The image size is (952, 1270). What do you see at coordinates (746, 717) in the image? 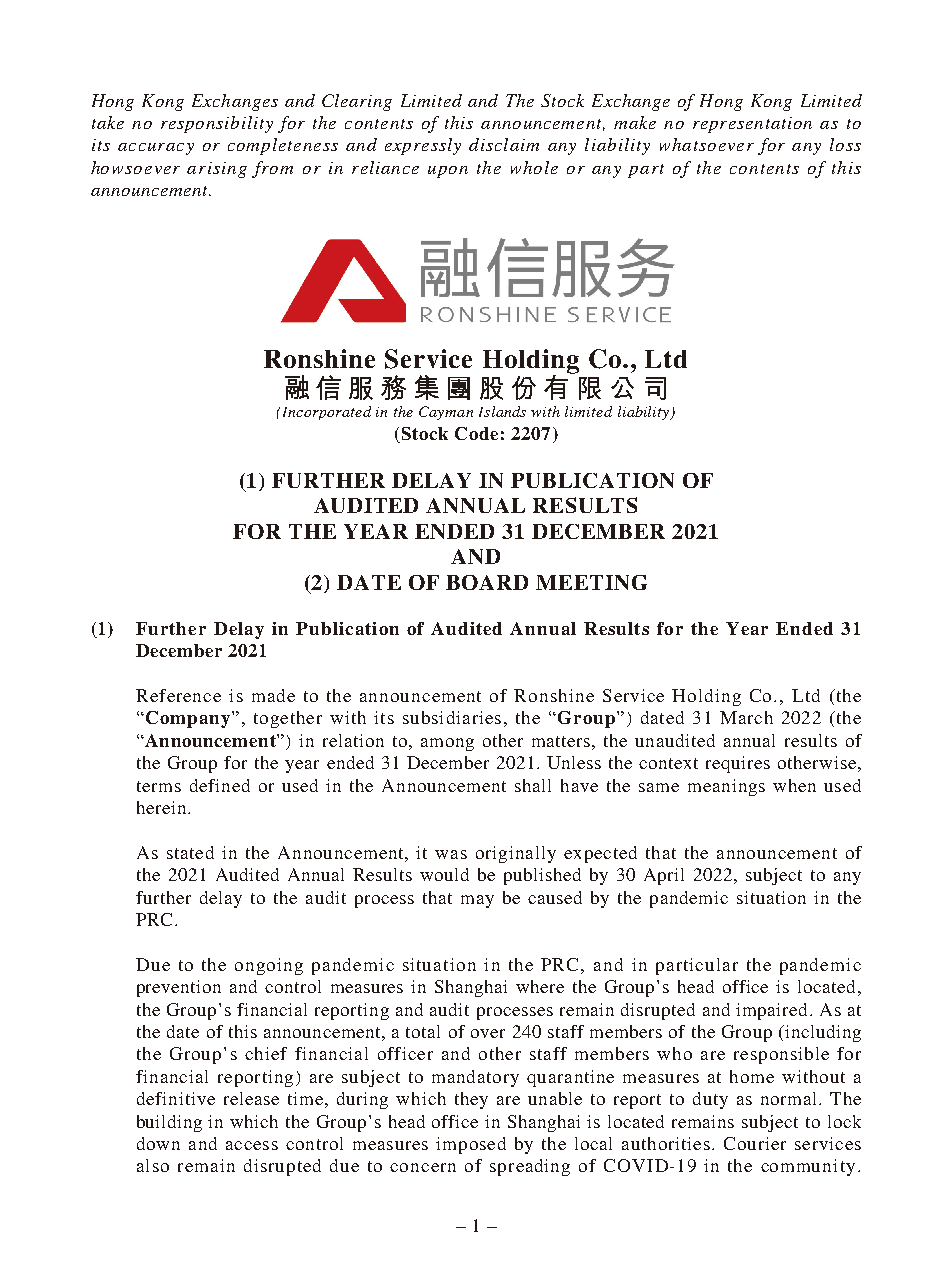
I see `March` at bounding box center [746, 717].
